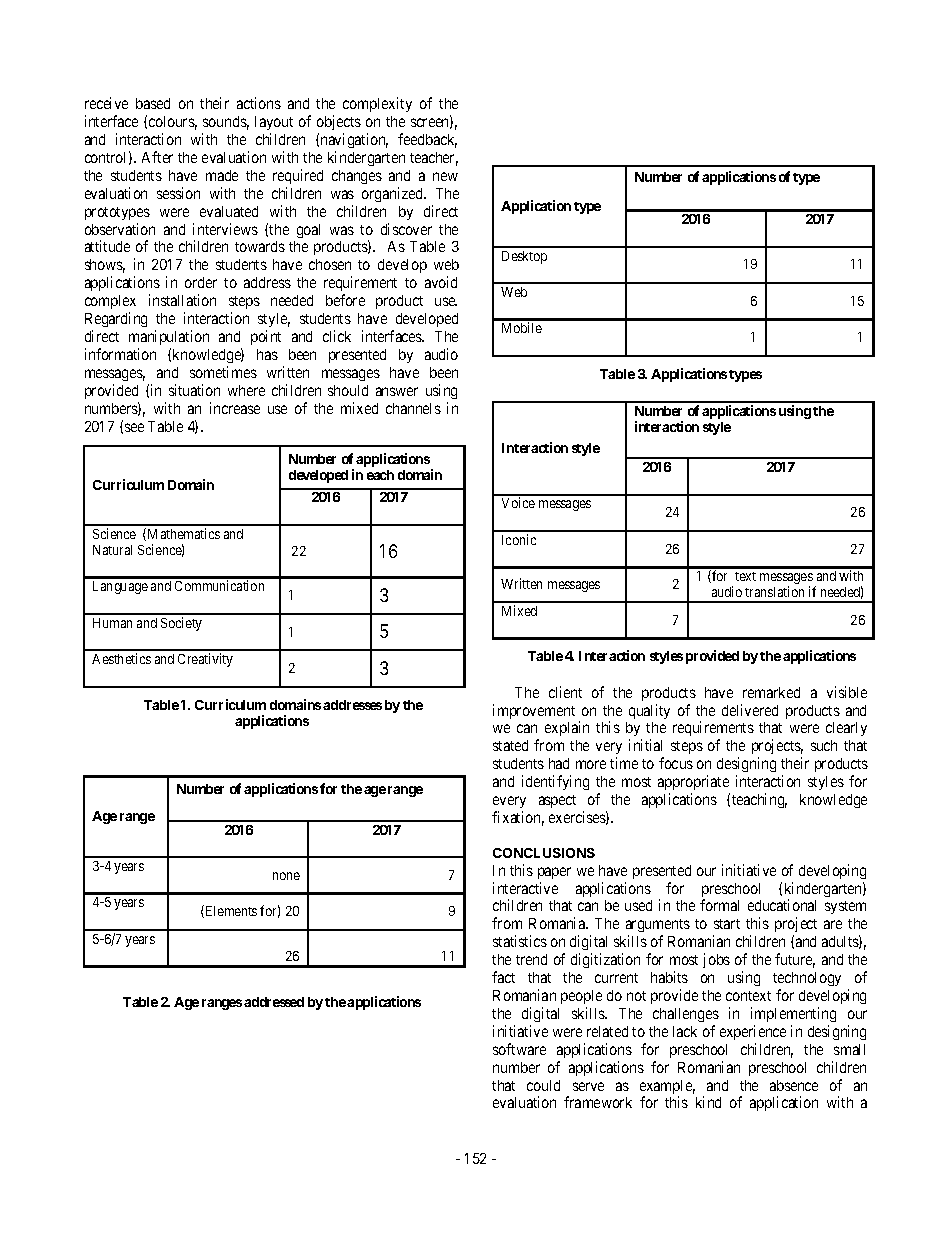 The image size is (952, 1233). Describe the element at coordinates (519, 539) in the page. I see `Iconic` at that location.
